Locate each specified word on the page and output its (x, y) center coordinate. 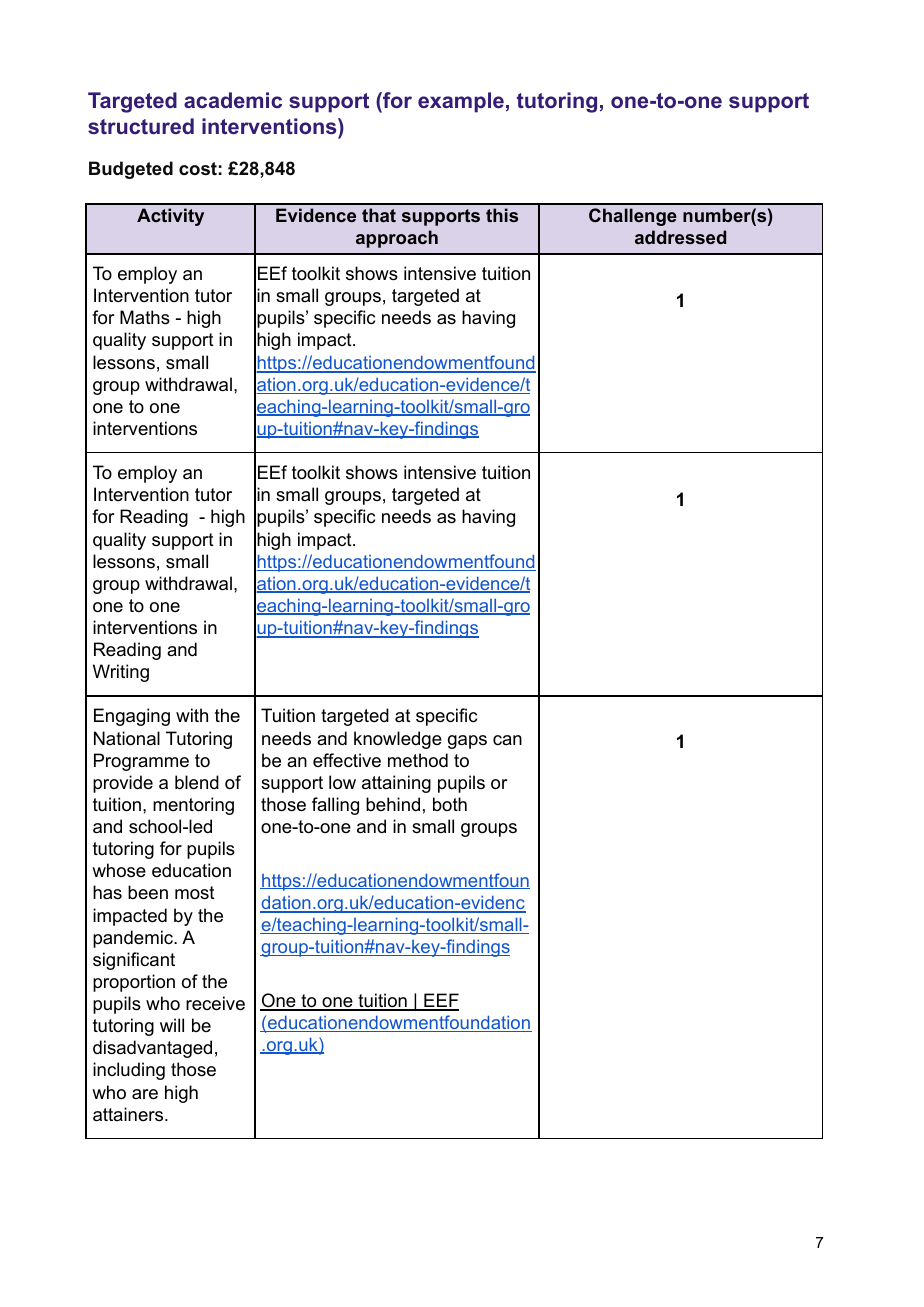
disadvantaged (152, 1049)
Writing (121, 673)
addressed (680, 237)
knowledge (398, 740)
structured (141, 126)
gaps (467, 742)
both (450, 804)
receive (215, 1003)
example (461, 102)
